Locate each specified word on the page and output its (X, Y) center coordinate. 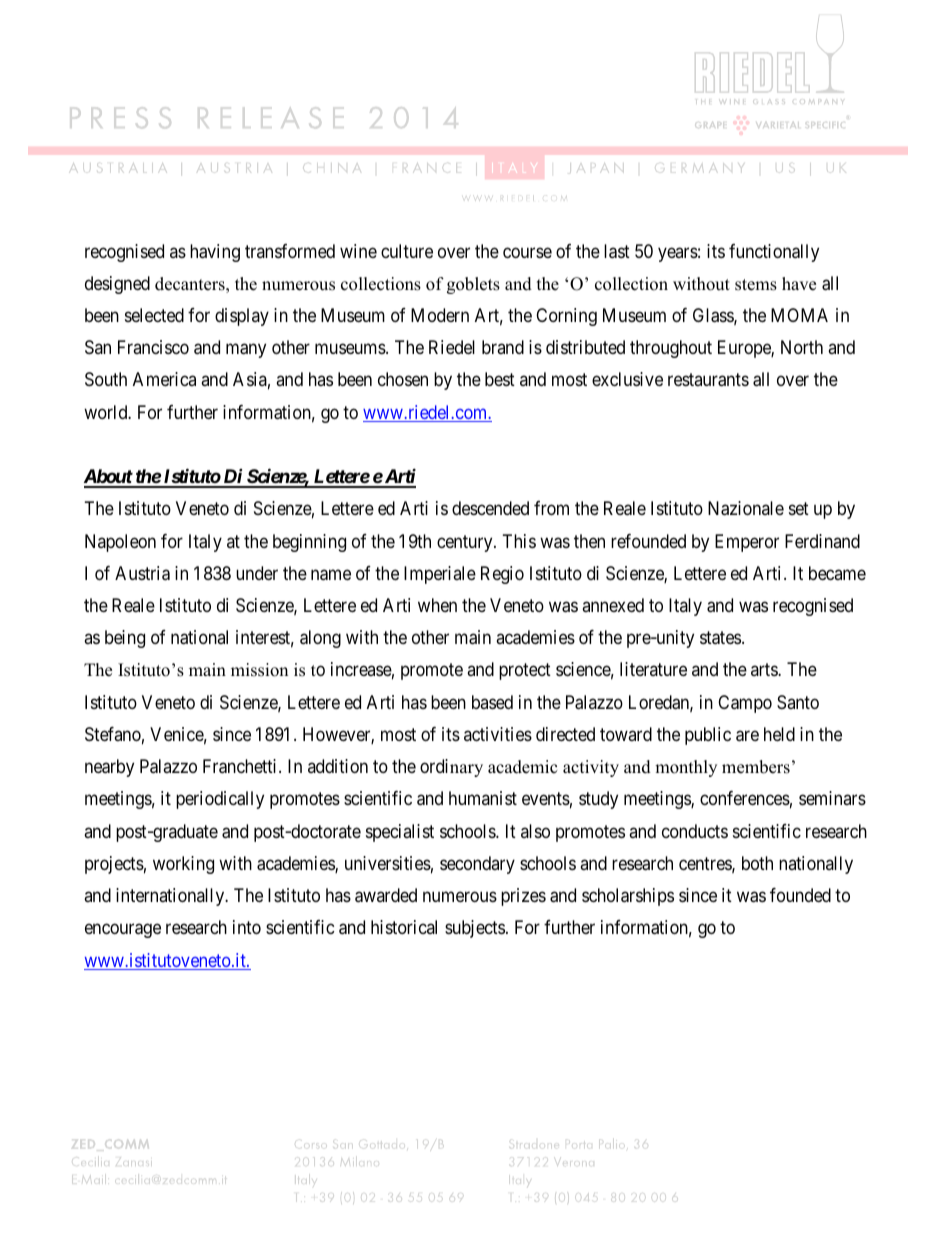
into (247, 927)
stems (756, 285)
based (492, 702)
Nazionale (746, 508)
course (527, 252)
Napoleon (120, 543)
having (215, 253)
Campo (745, 704)
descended (490, 508)
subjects (475, 929)
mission (259, 670)
